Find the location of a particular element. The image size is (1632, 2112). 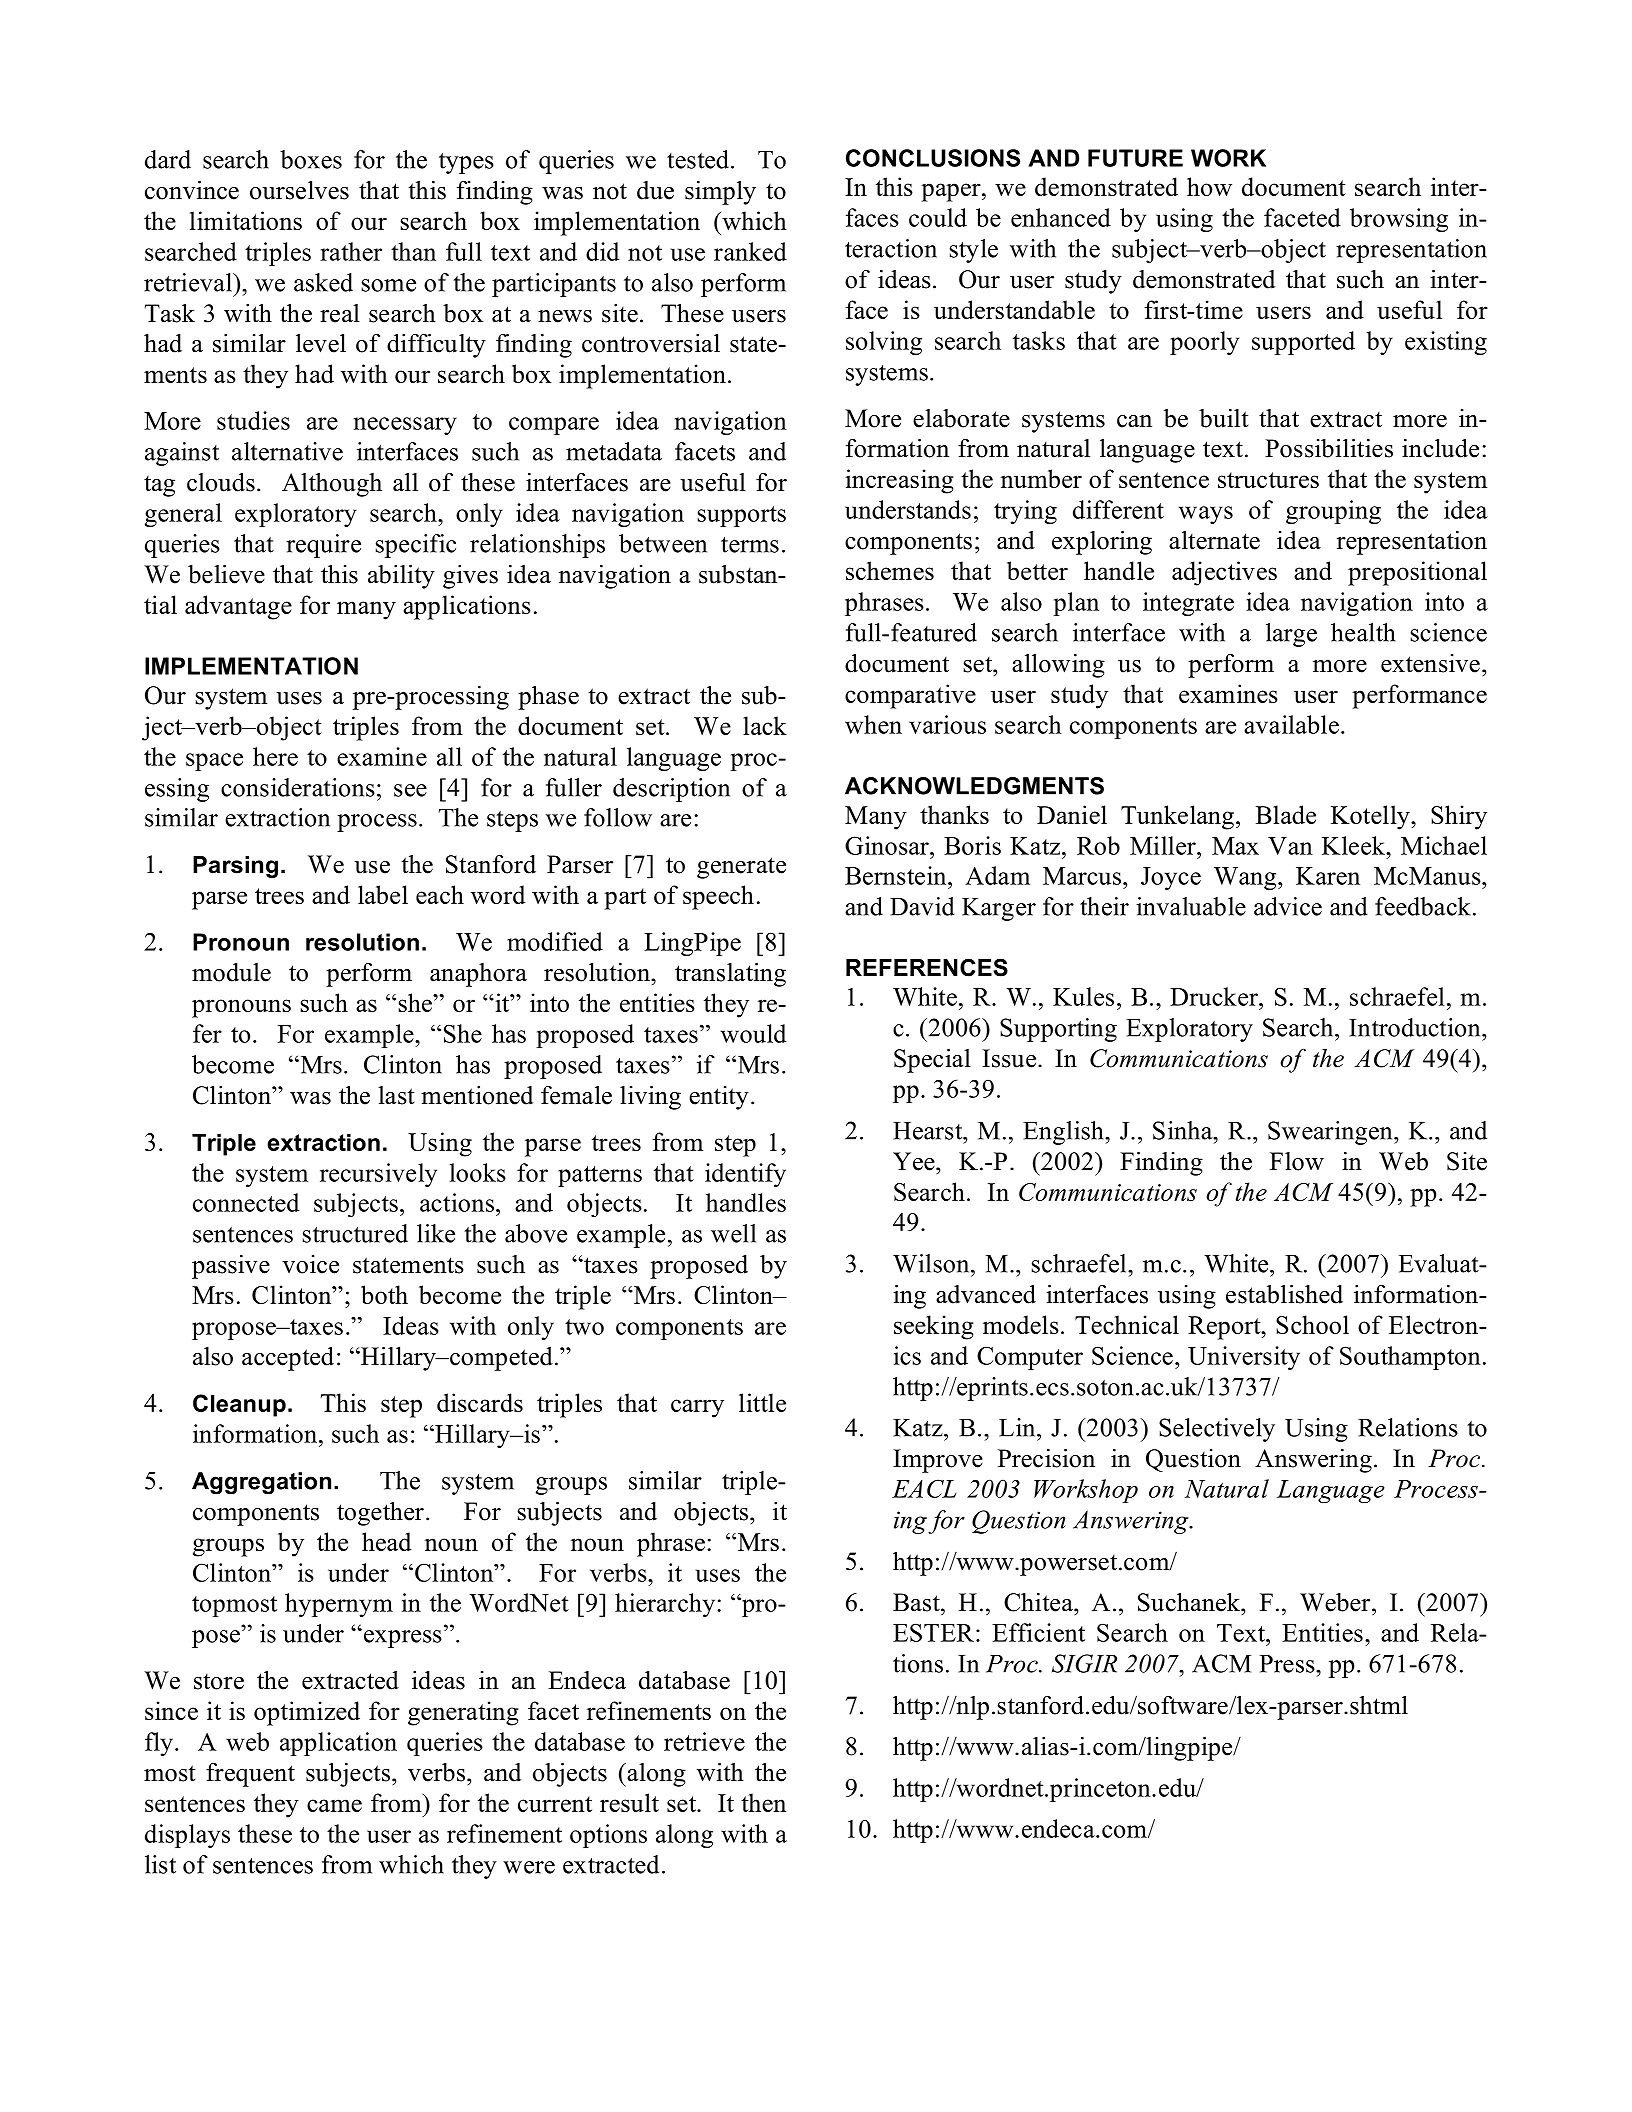

Weber is located at coordinates (1336, 1602).
